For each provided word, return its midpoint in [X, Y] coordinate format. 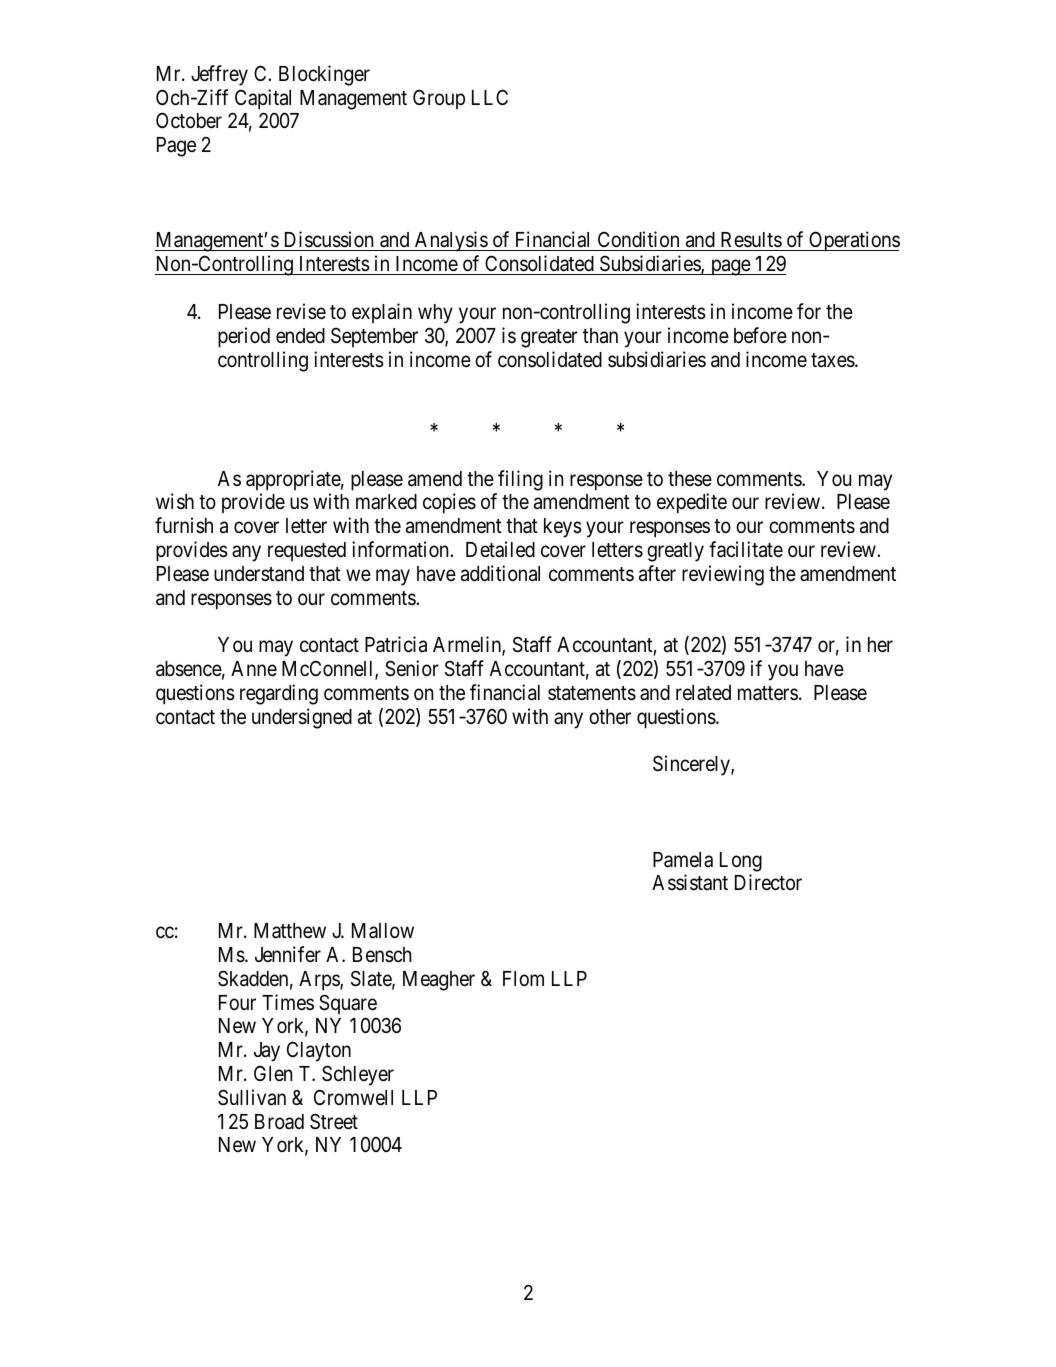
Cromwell [353, 1097]
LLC [490, 97]
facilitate [746, 549]
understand [259, 574]
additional [500, 573]
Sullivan [252, 1097]
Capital [263, 99]
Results [750, 241]
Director [768, 882]
